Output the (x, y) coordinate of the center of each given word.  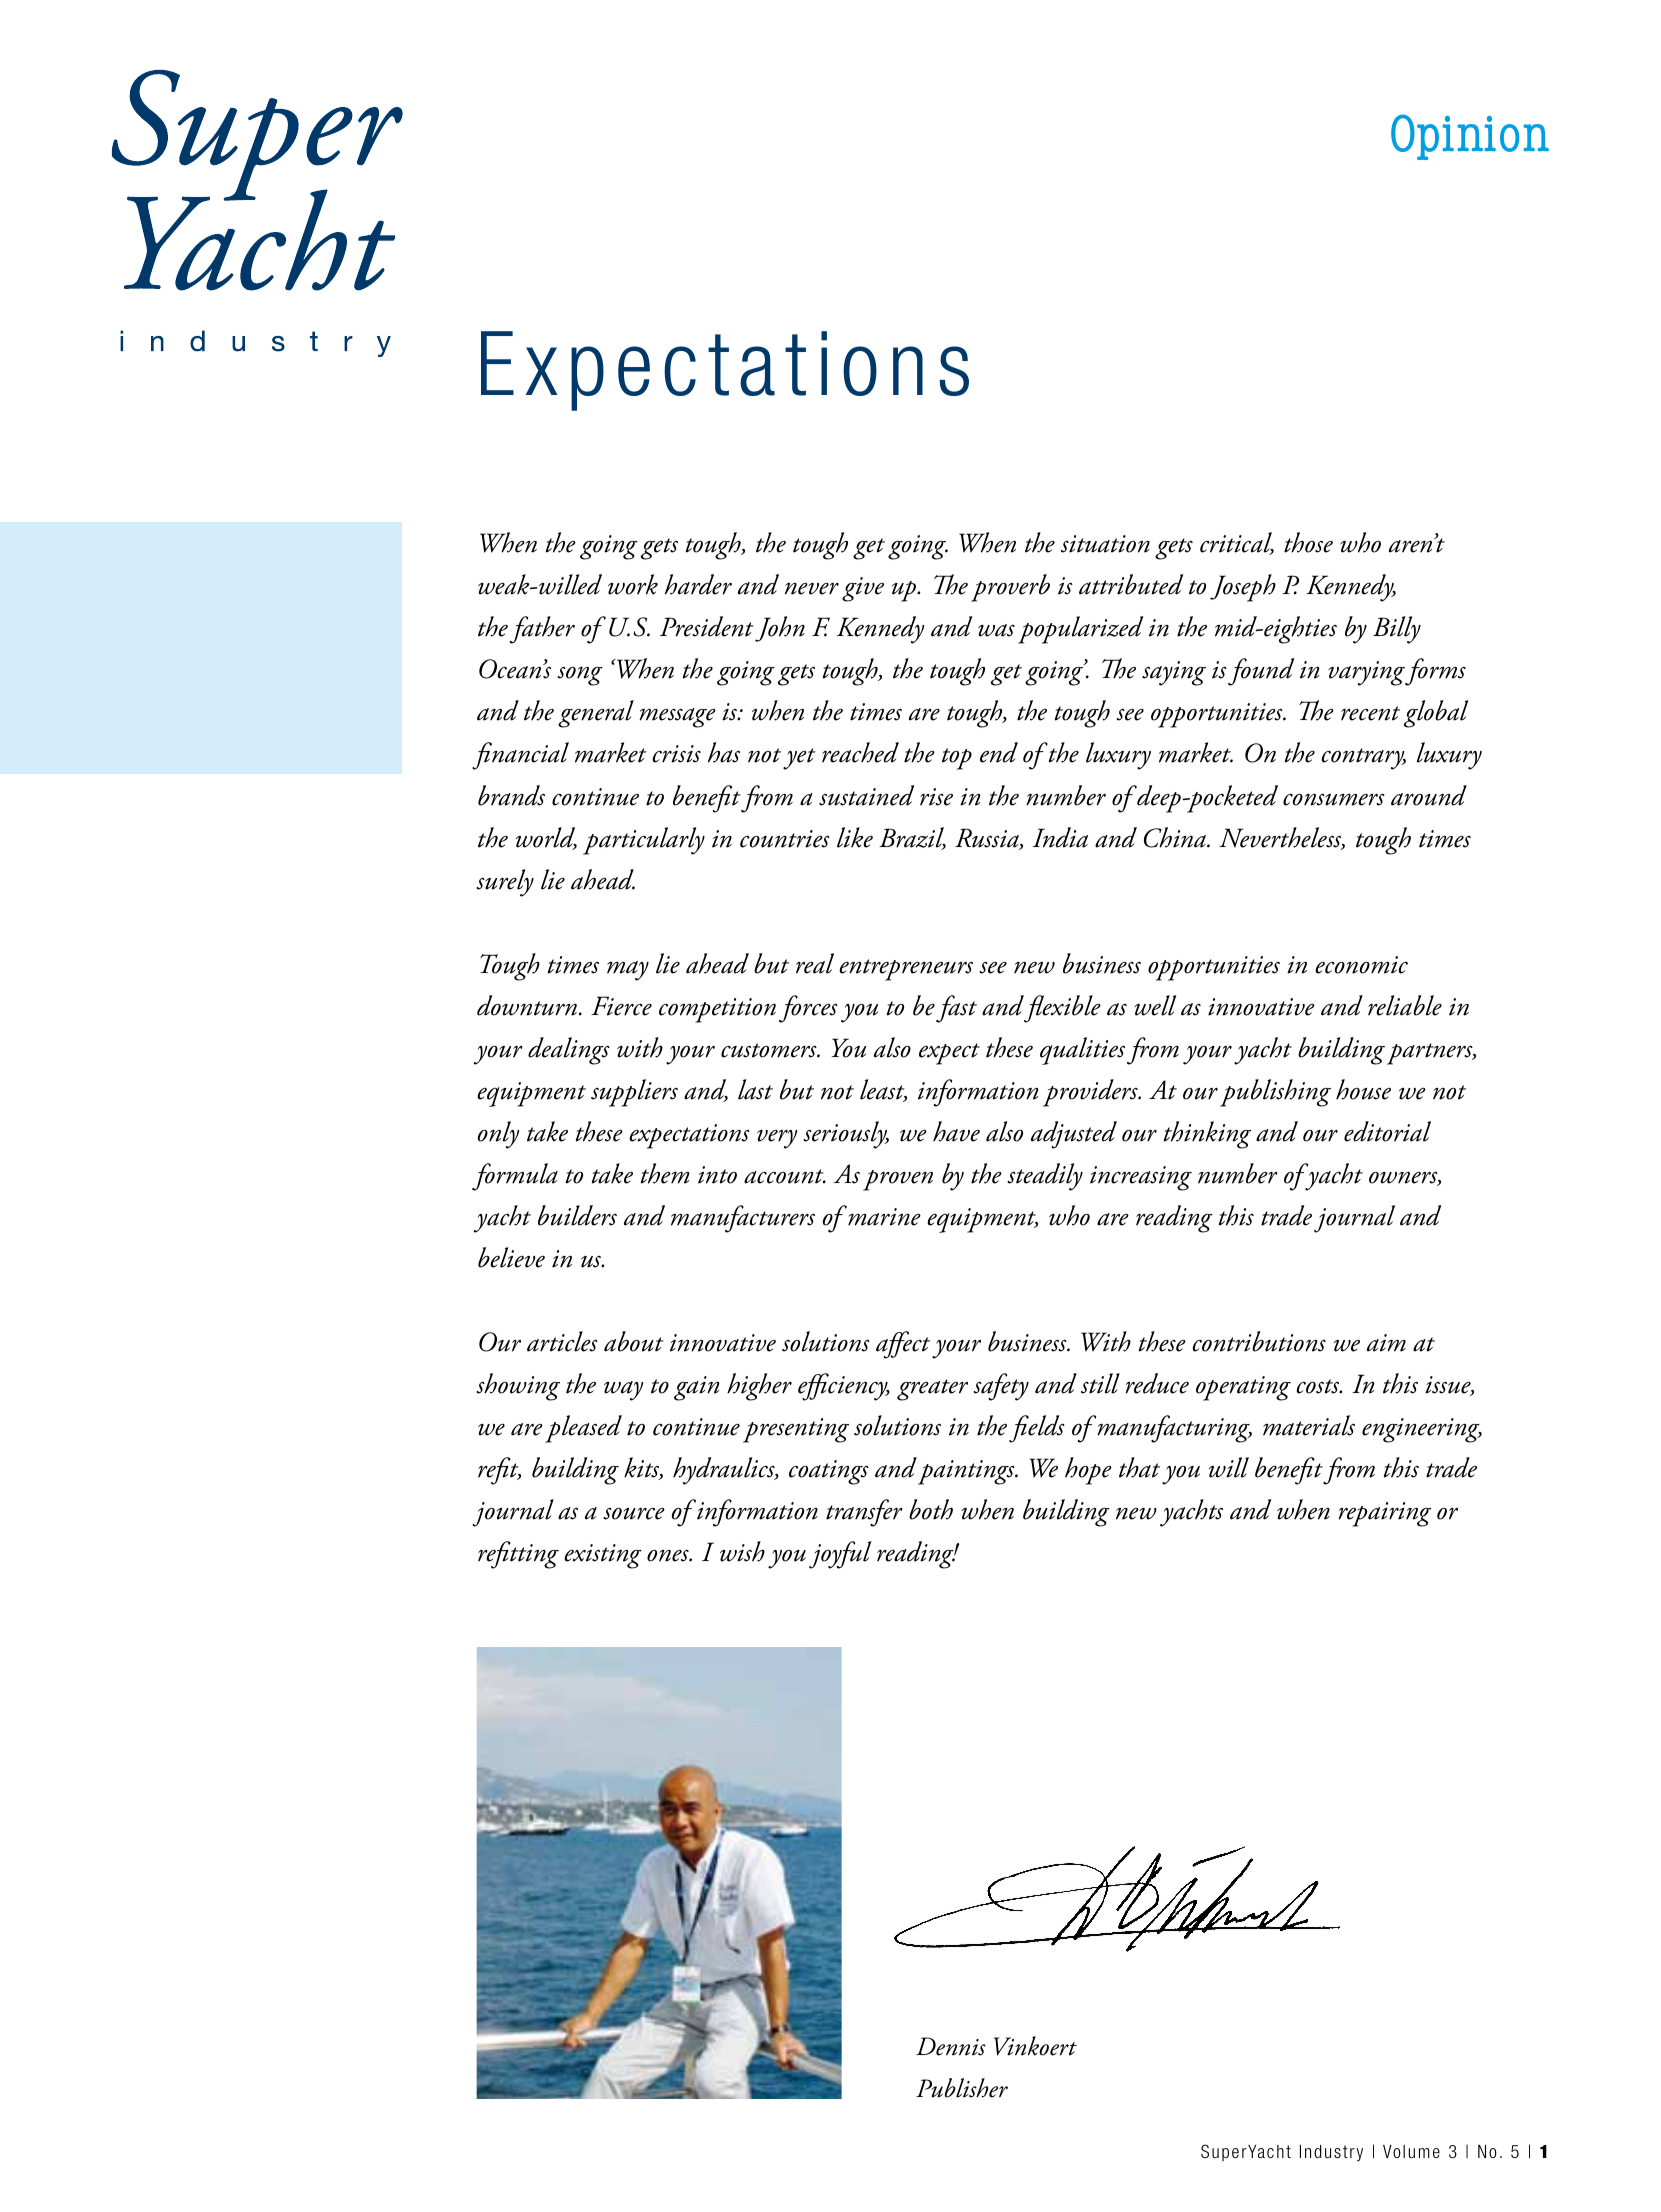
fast (956, 1009)
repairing (1385, 1514)
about (634, 1341)
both (931, 1509)
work (633, 584)
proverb (1010, 588)
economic (1361, 965)
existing (603, 1556)
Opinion (1470, 137)
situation (1105, 544)
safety (1001, 1387)
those (1308, 542)
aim (1386, 1343)
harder (698, 584)
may (628, 971)
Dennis (951, 2046)
